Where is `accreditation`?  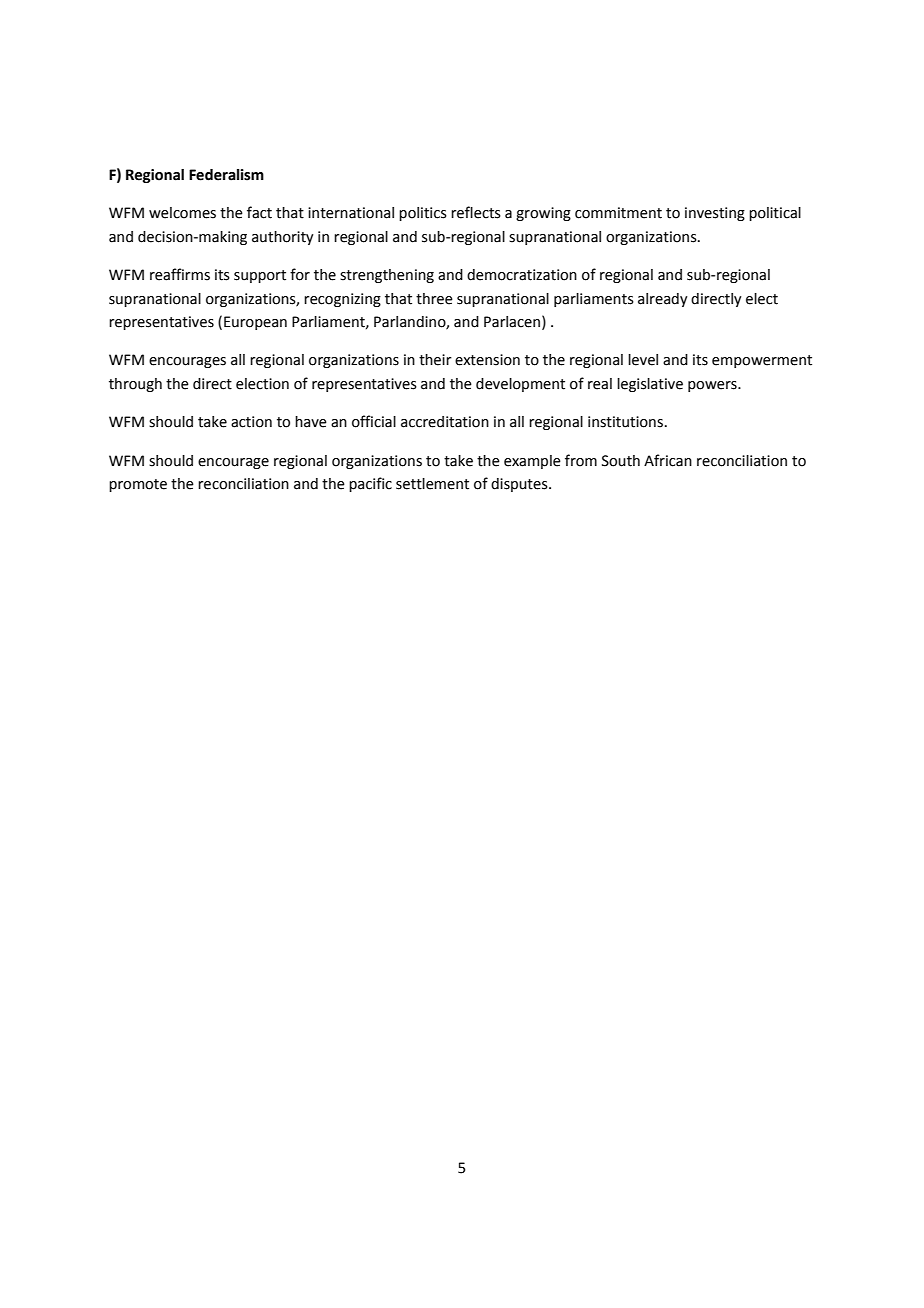
accreditation is located at coordinates (445, 422).
